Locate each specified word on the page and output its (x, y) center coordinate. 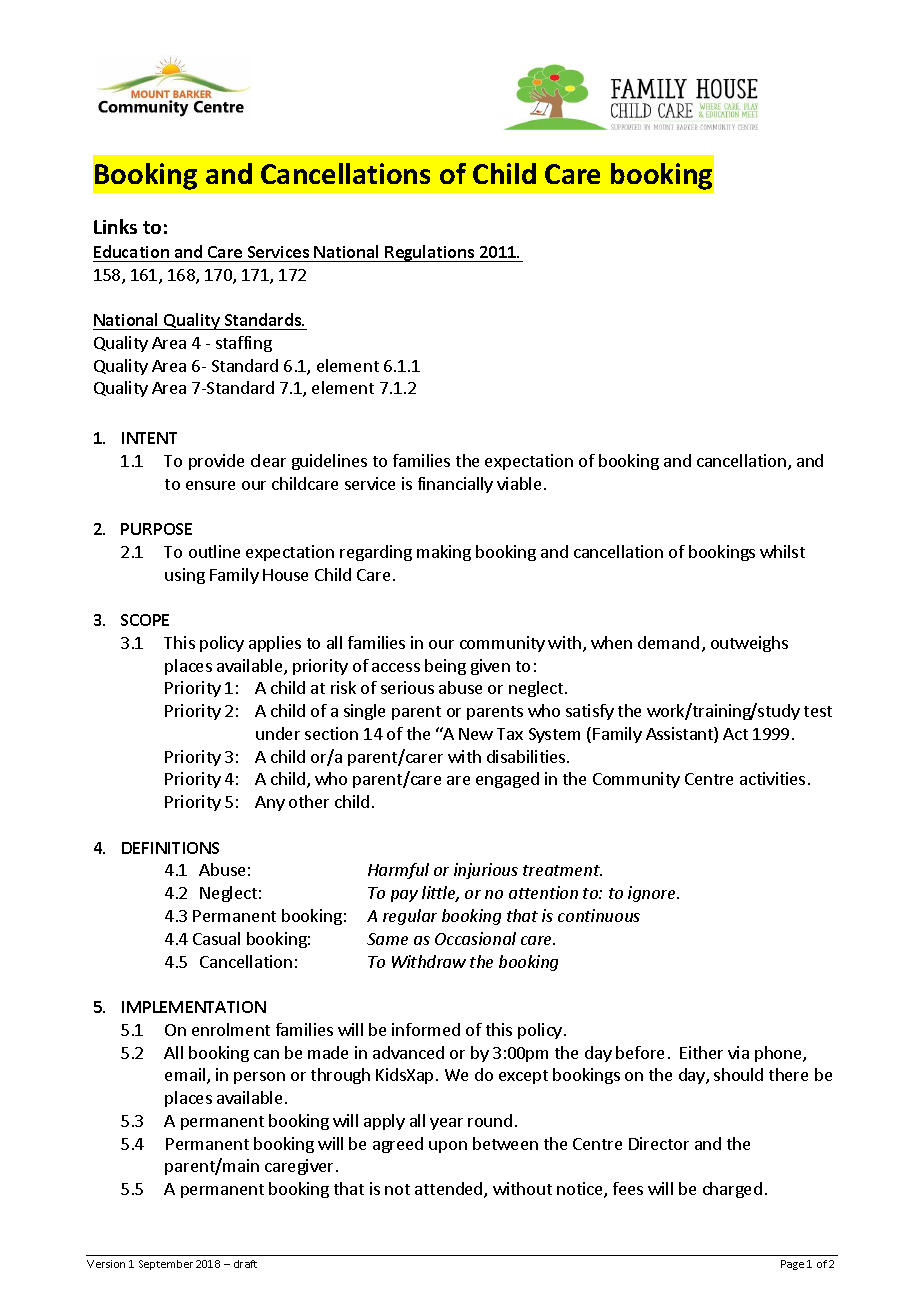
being (445, 667)
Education (131, 251)
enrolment (231, 1029)
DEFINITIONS (170, 848)
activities (772, 778)
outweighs (749, 644)
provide (216, 462)
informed (426, 1029)
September (166, 1265)
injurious (486, 871)
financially (455, 485)
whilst (782, 551)
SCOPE (145, 620)
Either (701, 1052)
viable (519, 483)
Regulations (430, 253)
